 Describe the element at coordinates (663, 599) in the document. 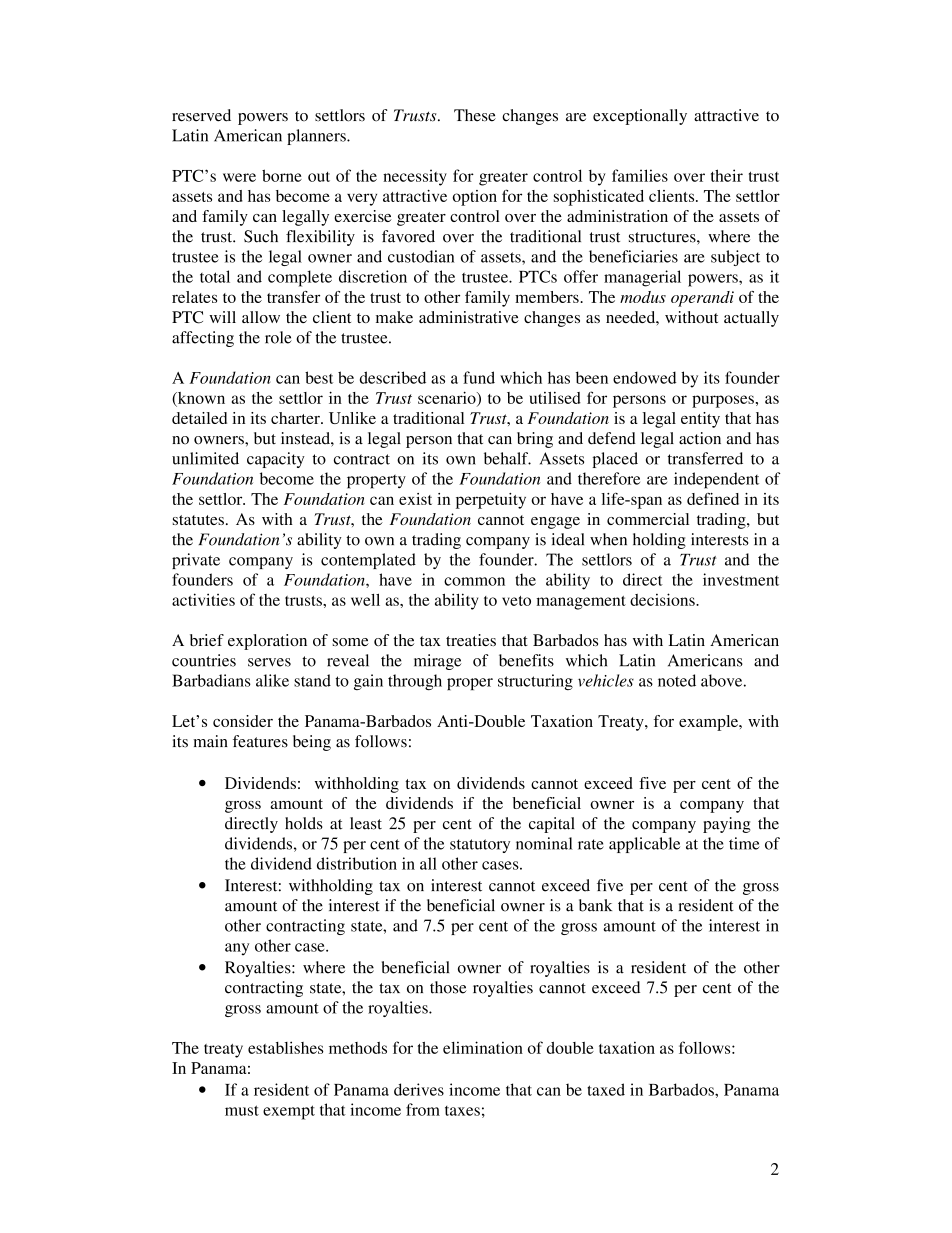

I see `decisions` at that location.
